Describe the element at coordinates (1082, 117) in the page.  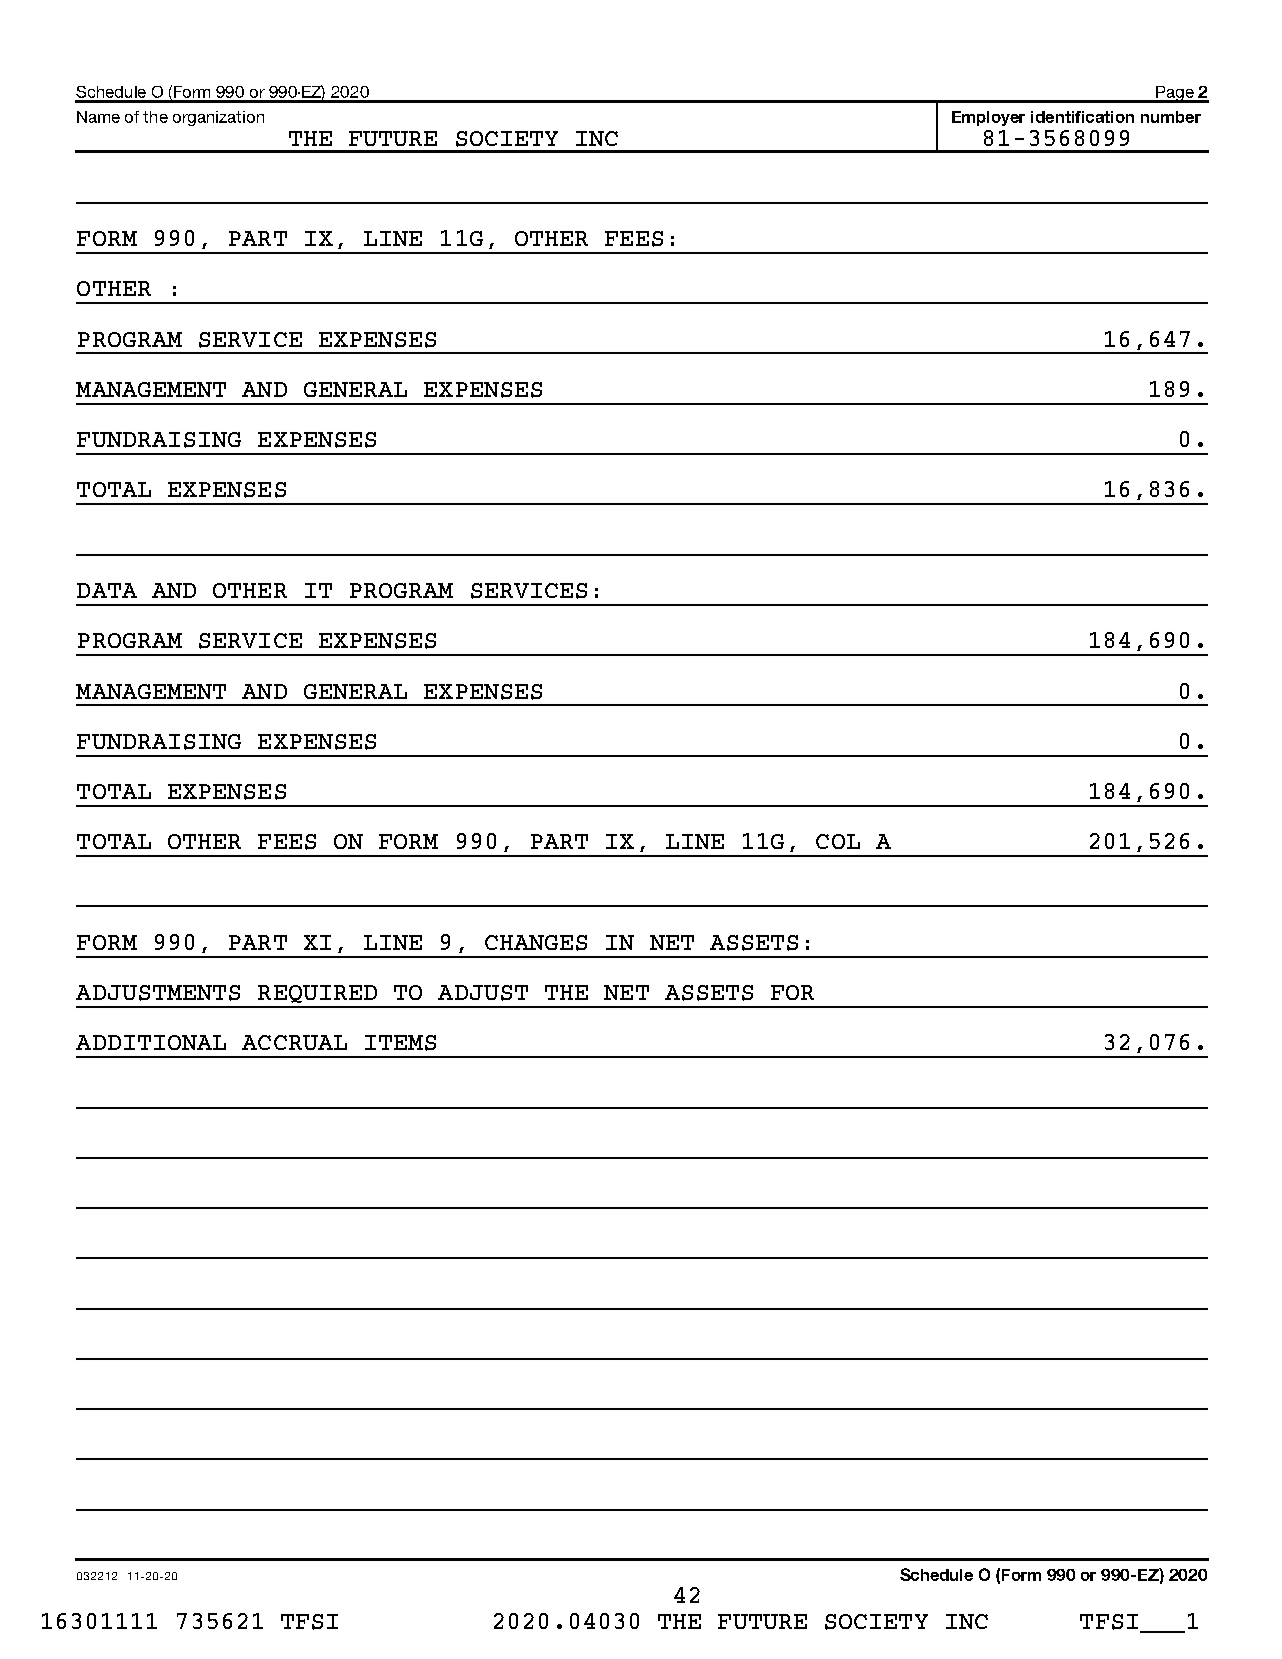
I see `identification` at that location.
